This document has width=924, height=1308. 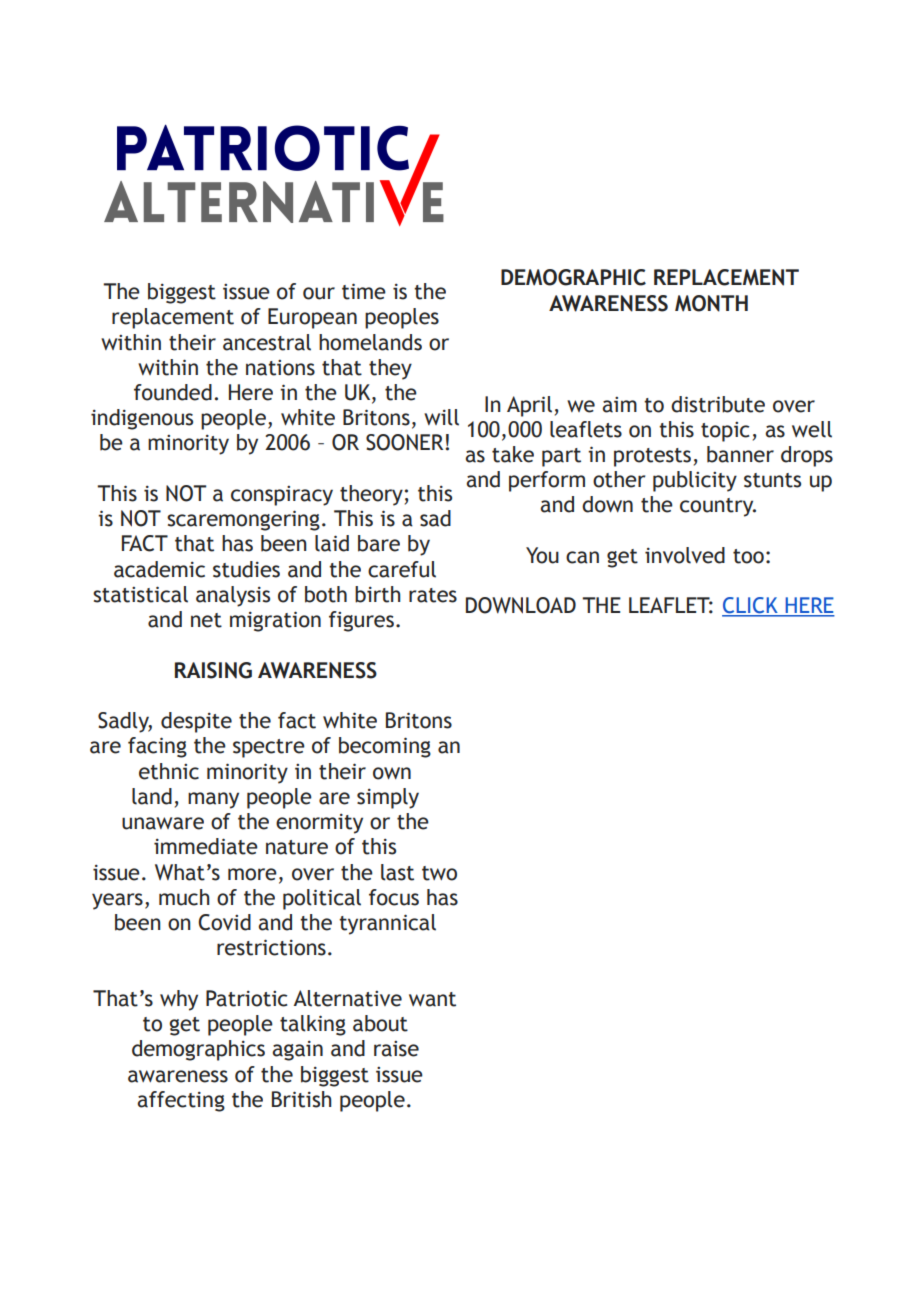 What do you see at coordinates (267, 342) in the document?
I see `ancestral` at bounding box center [267, 342].
